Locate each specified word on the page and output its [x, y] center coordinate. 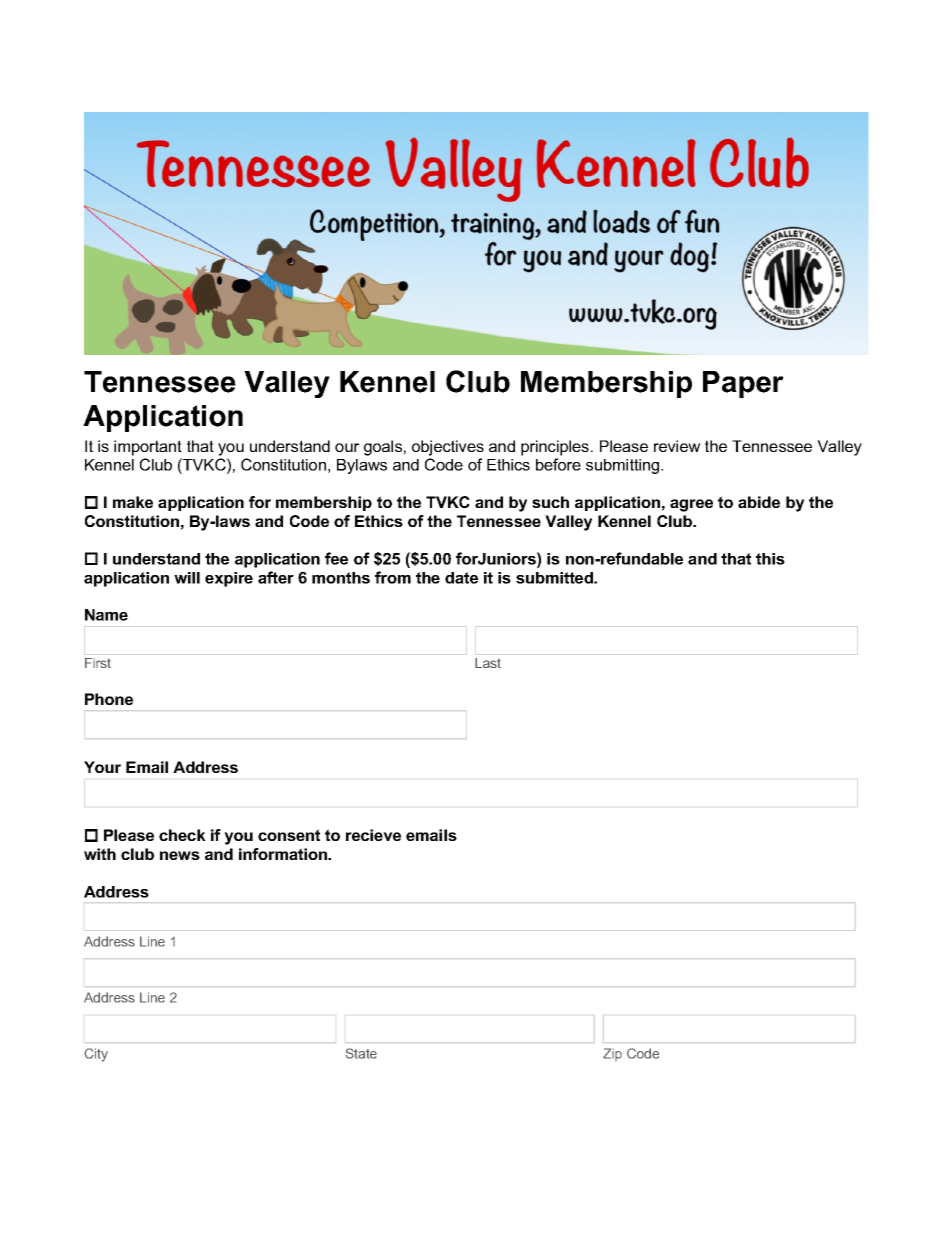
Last [488, 663]
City [96, 1055]
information [284, 854]
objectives [448, 448]
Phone [109, 699]
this [770, 559]
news [180, 855]
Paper [743, 384]
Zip [612, 1054]
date [461, 578]
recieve [373, 835]
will [187, 578]
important [148, 448]
